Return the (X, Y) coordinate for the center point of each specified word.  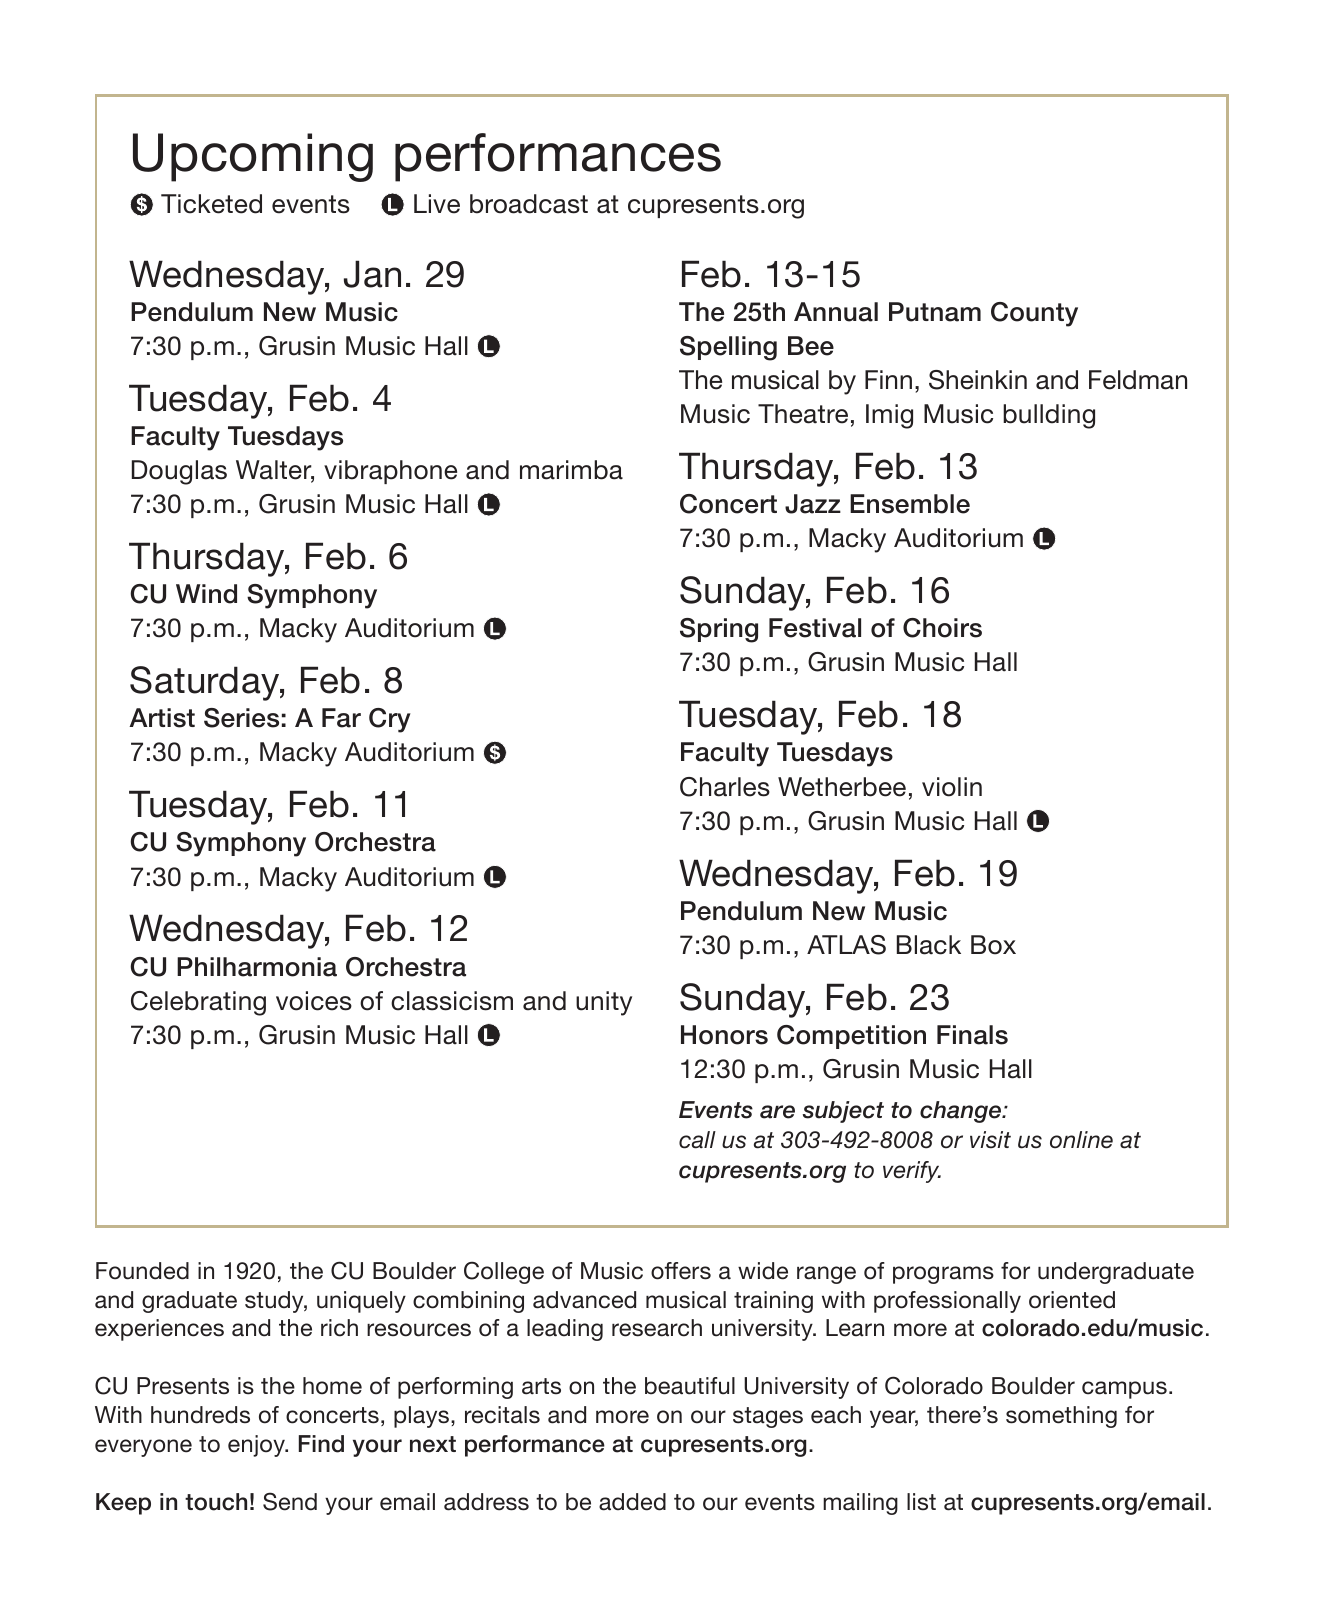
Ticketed (211, 204)
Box (993, 945)
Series (241, 718)
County (1034, 314)
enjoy (257, 1446)
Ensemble (910, 504)
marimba (571, 470)
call (697, 1140)
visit (990, 1139)
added (632, 1502)
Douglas (179, 472)
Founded (142, 1271)
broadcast (529, 204)
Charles (725, 787)
